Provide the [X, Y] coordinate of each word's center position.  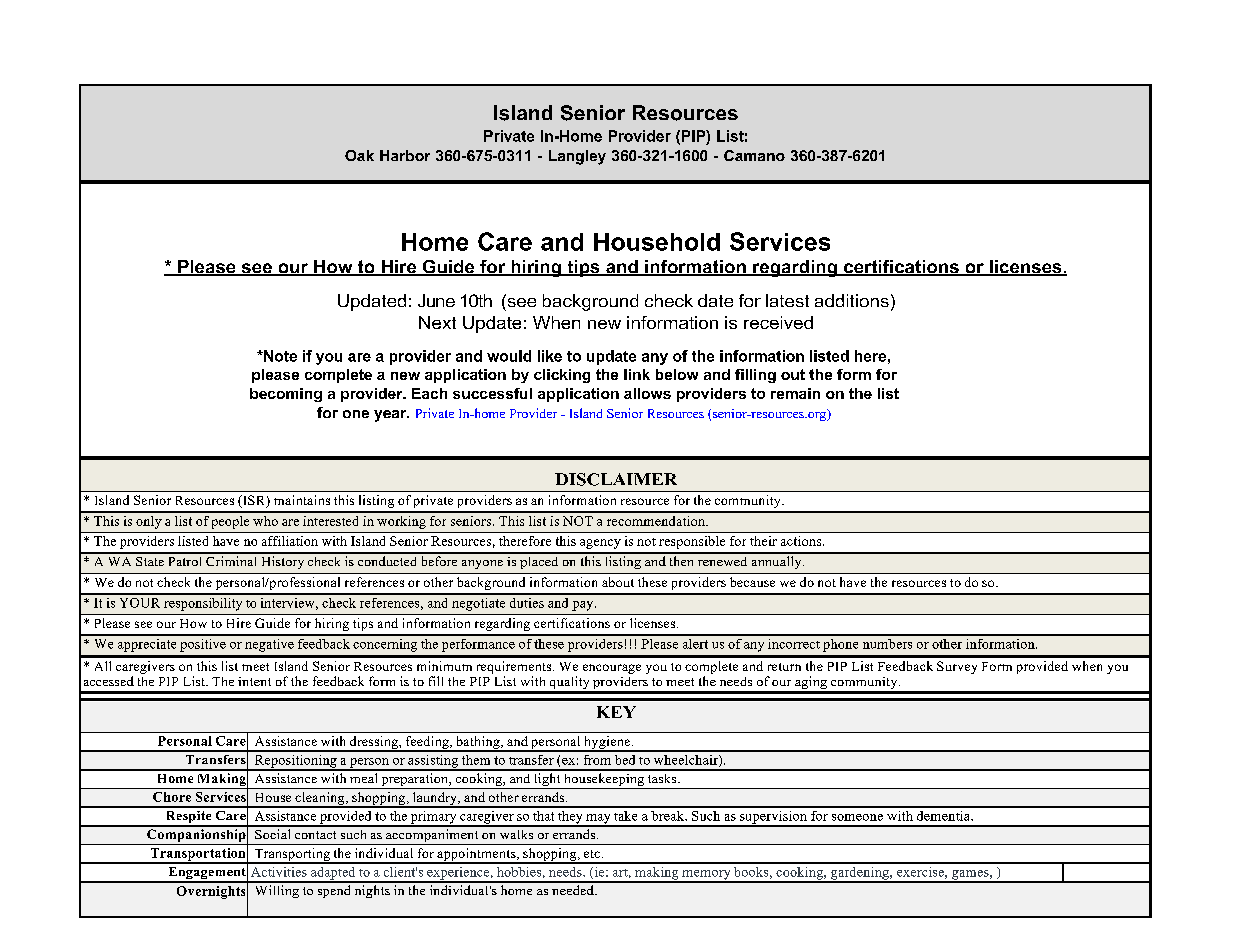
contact [315, 835]
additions [852, 300]
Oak [359, 155]
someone [857, 817]
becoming [286, 395]
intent [254, 681]
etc [592, 854]
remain [795, 393]
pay [584, 606]
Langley [577, 157]
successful [492, 393]
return [784, 667]
